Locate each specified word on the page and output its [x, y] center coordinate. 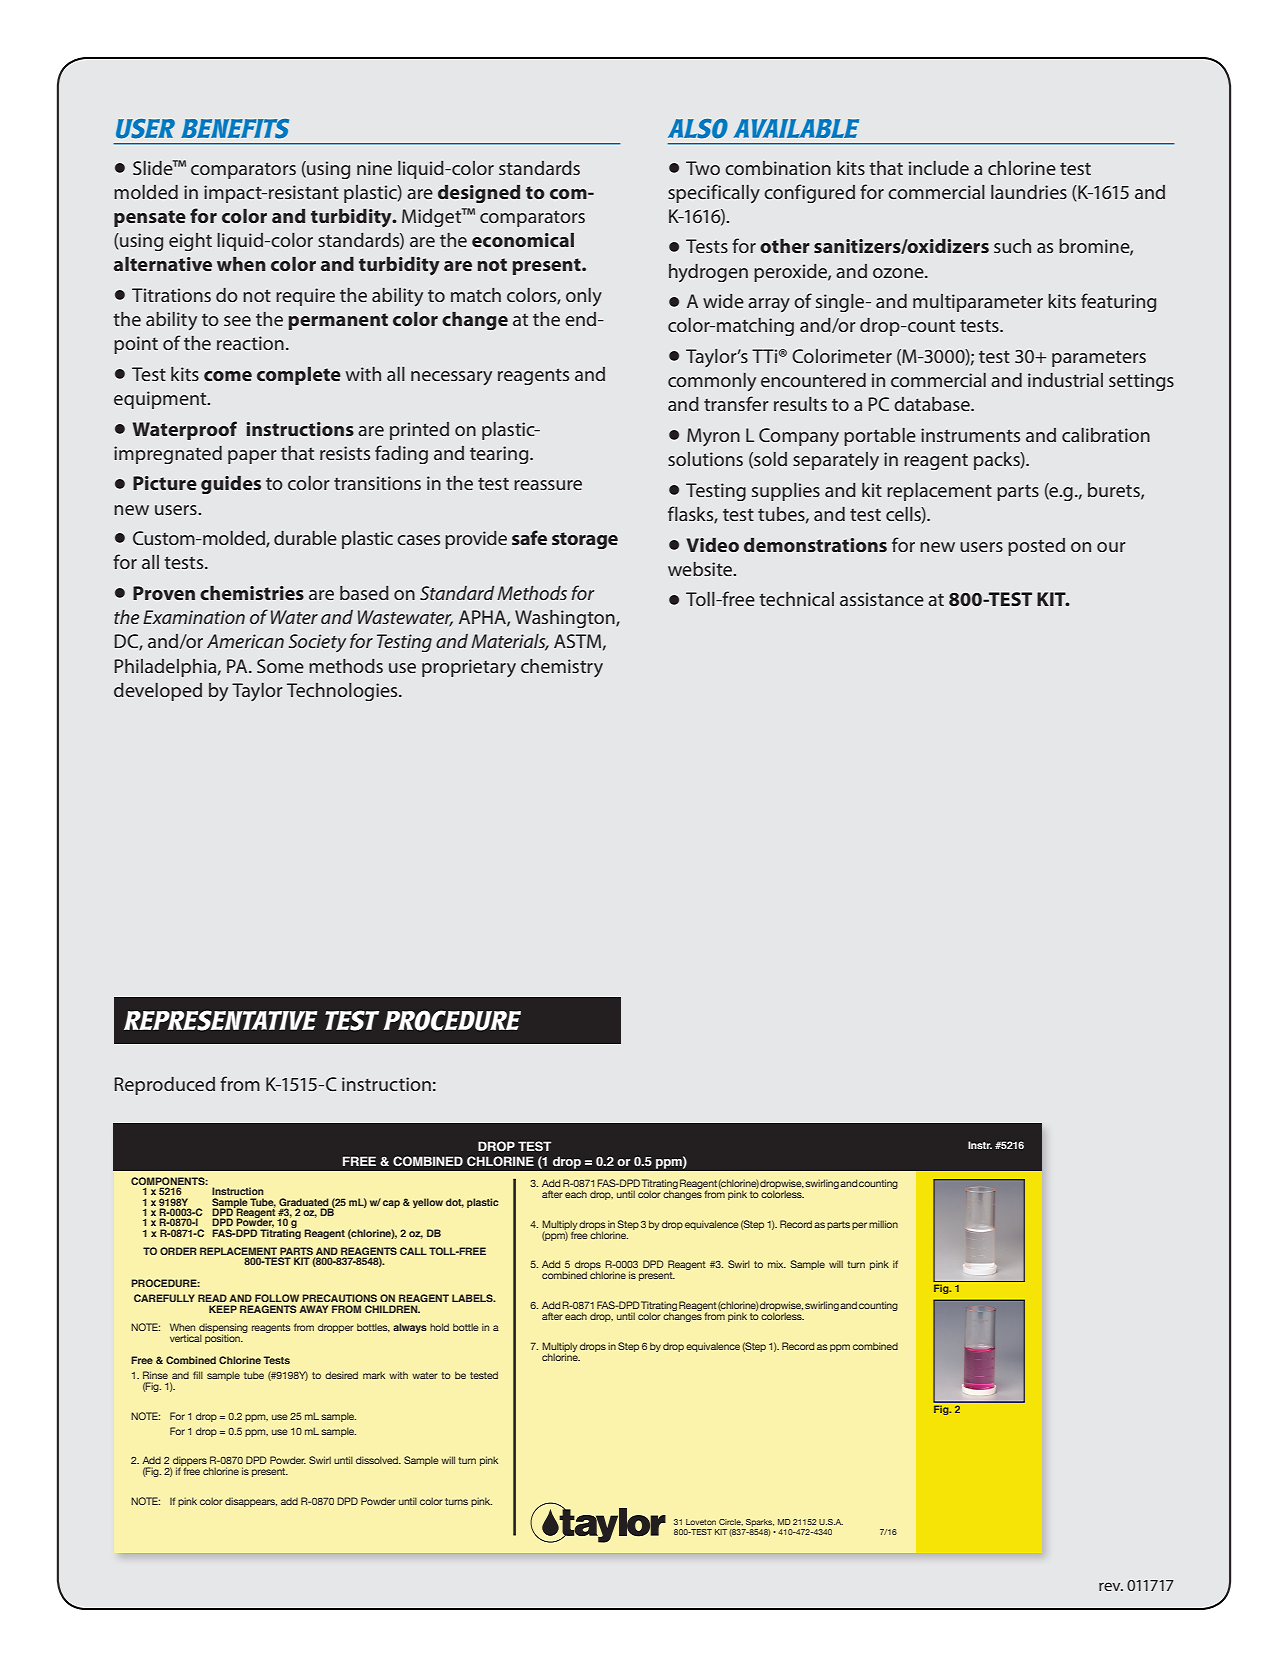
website [701, 569]
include [939, 168]
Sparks [759, 1524]
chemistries [252, 593]
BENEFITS [235, 129]
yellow [428, 1203]
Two [703, 168]
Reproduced [164, 1086]
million [883, 1224]
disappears [251, 1502]
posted [1036, 547]
